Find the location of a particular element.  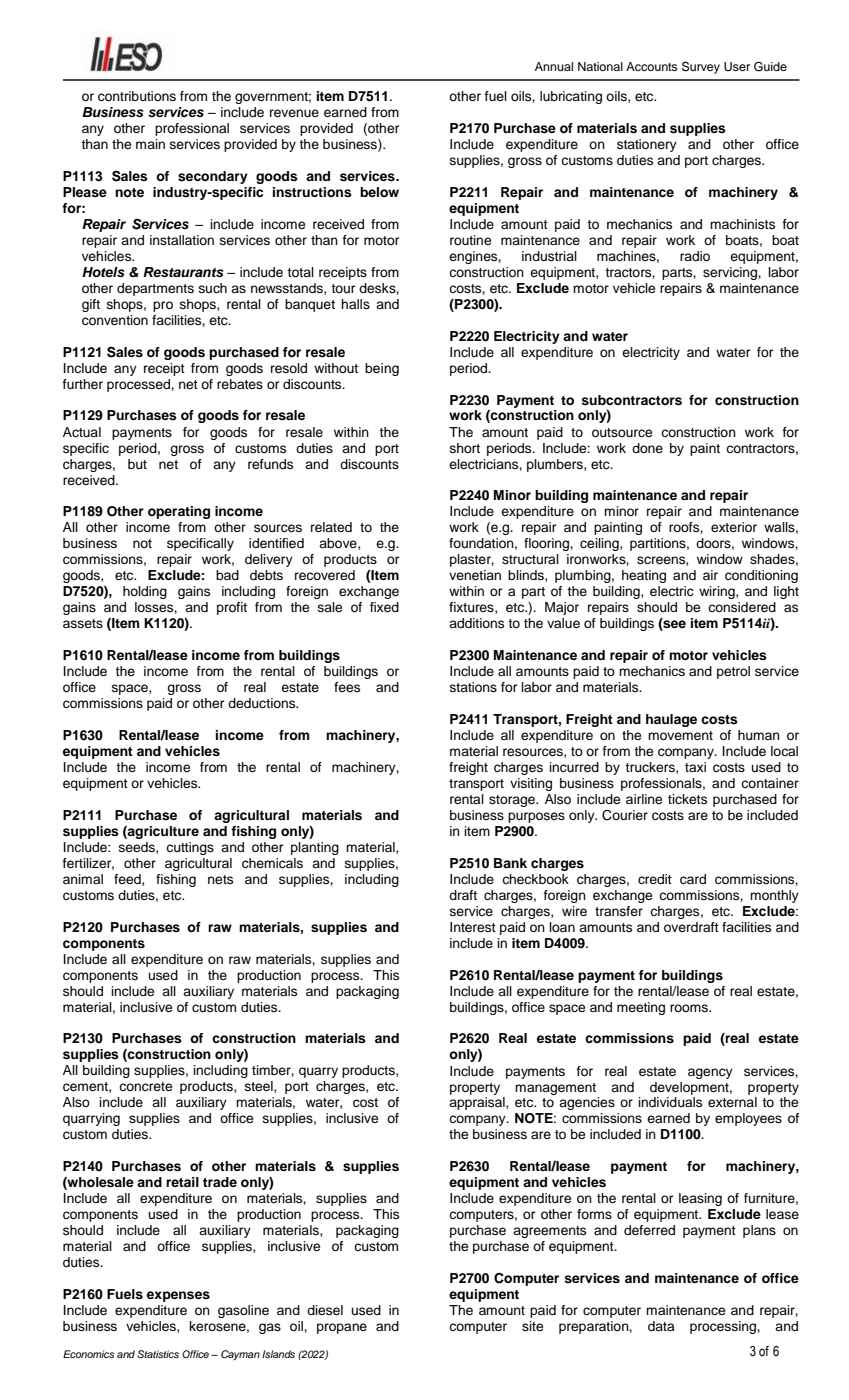

concrete is located at coordinates (145, 1086).
